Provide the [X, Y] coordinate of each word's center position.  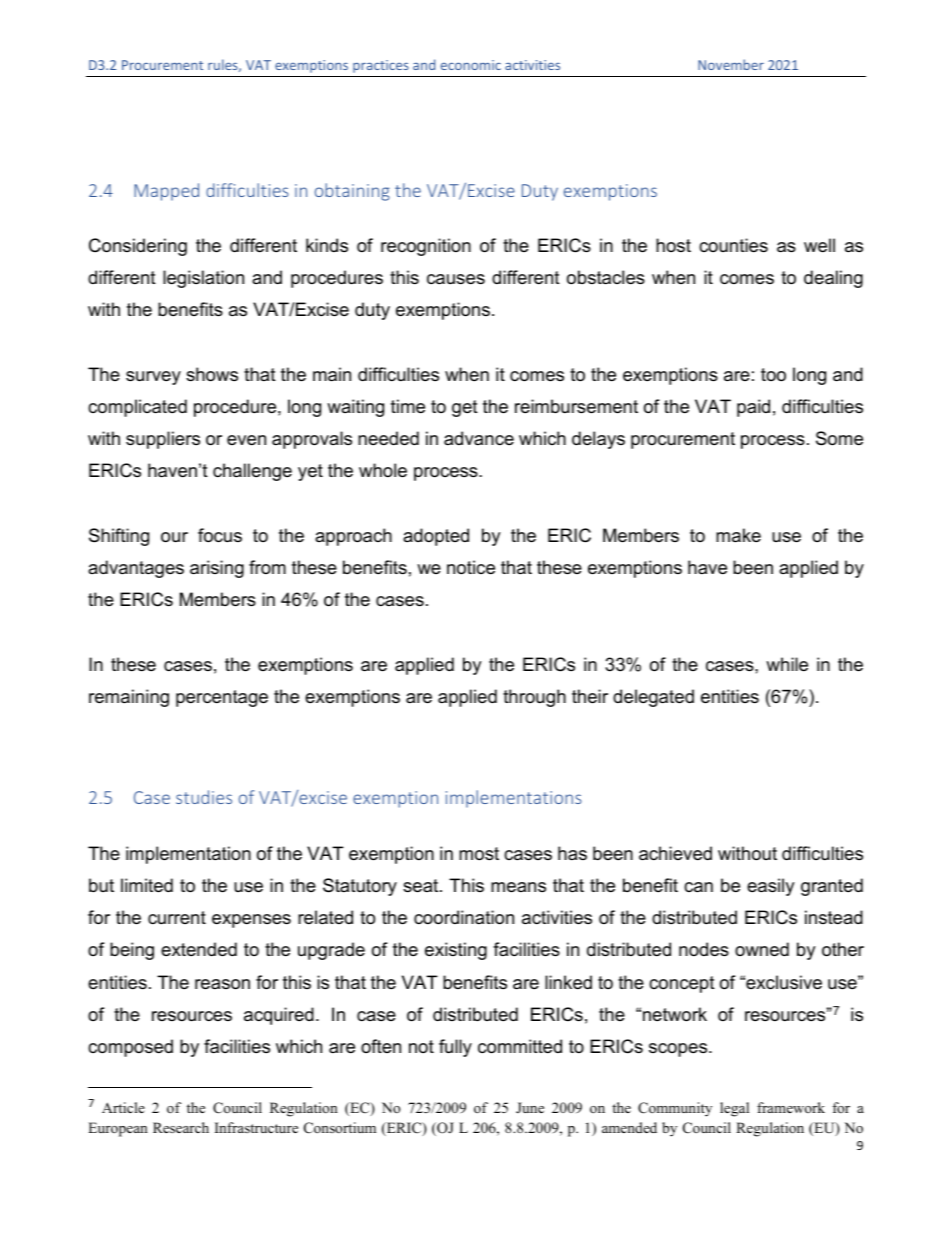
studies [204, 797]
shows [212, 374]
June [530, 1107]
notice [471, 567]
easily [771, 887]
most [479, 854]
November [731, 64]
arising [217, 569]
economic [471, 65]
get [465, 408]
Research [181, 1127]
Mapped [166, 192]
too [773, 375]
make [738, 535]
